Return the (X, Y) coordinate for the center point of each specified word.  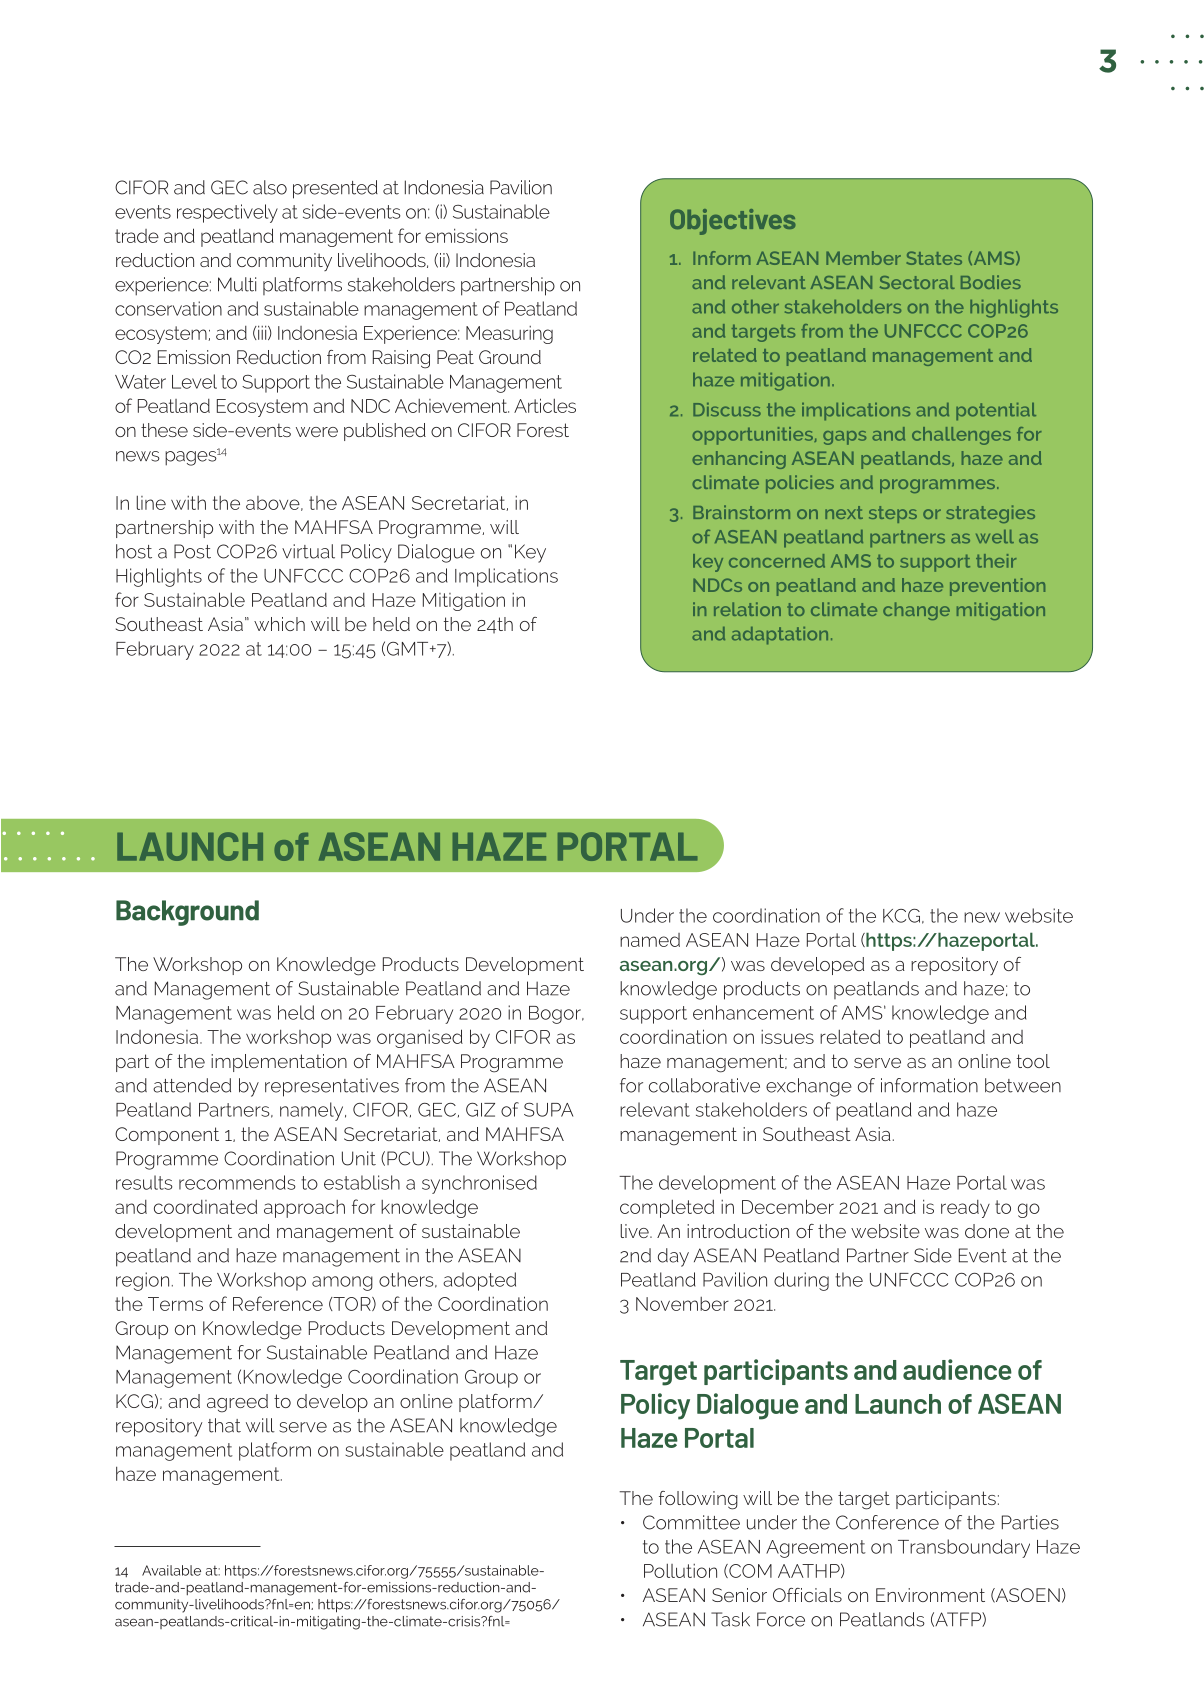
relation (747, 609)
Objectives (732, 222)
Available (171, 1570)
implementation (279, 1063)
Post (192, 551)
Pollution (680, 1571)
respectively (227, 213)
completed (667, 1209)
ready (965, 1209)
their (996, 561)
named (650, 940)
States (934, 258)
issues (787, 1037)
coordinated (205, 1207)
